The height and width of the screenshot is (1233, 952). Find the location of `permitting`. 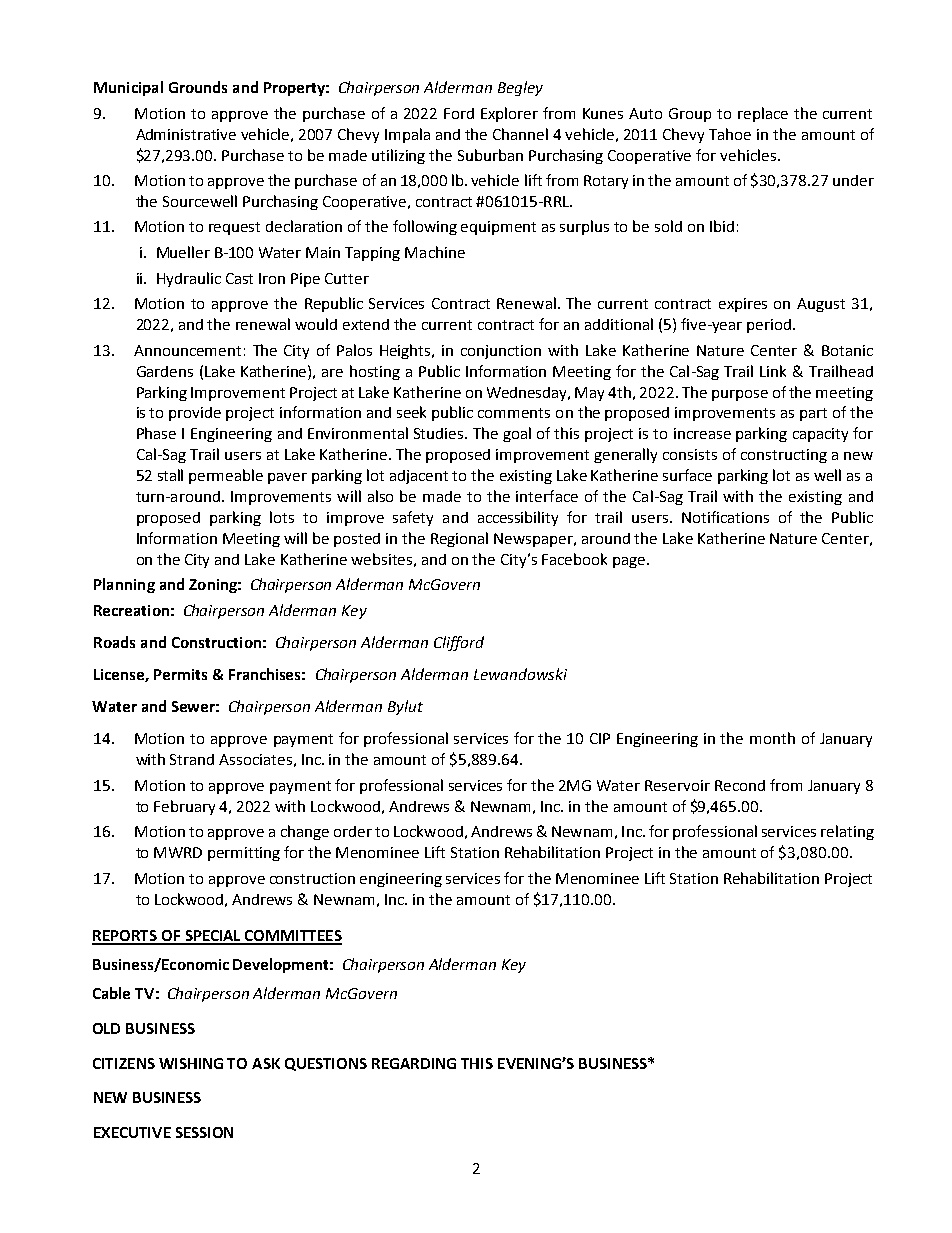

permitting is located at coordinates (244, 854).
